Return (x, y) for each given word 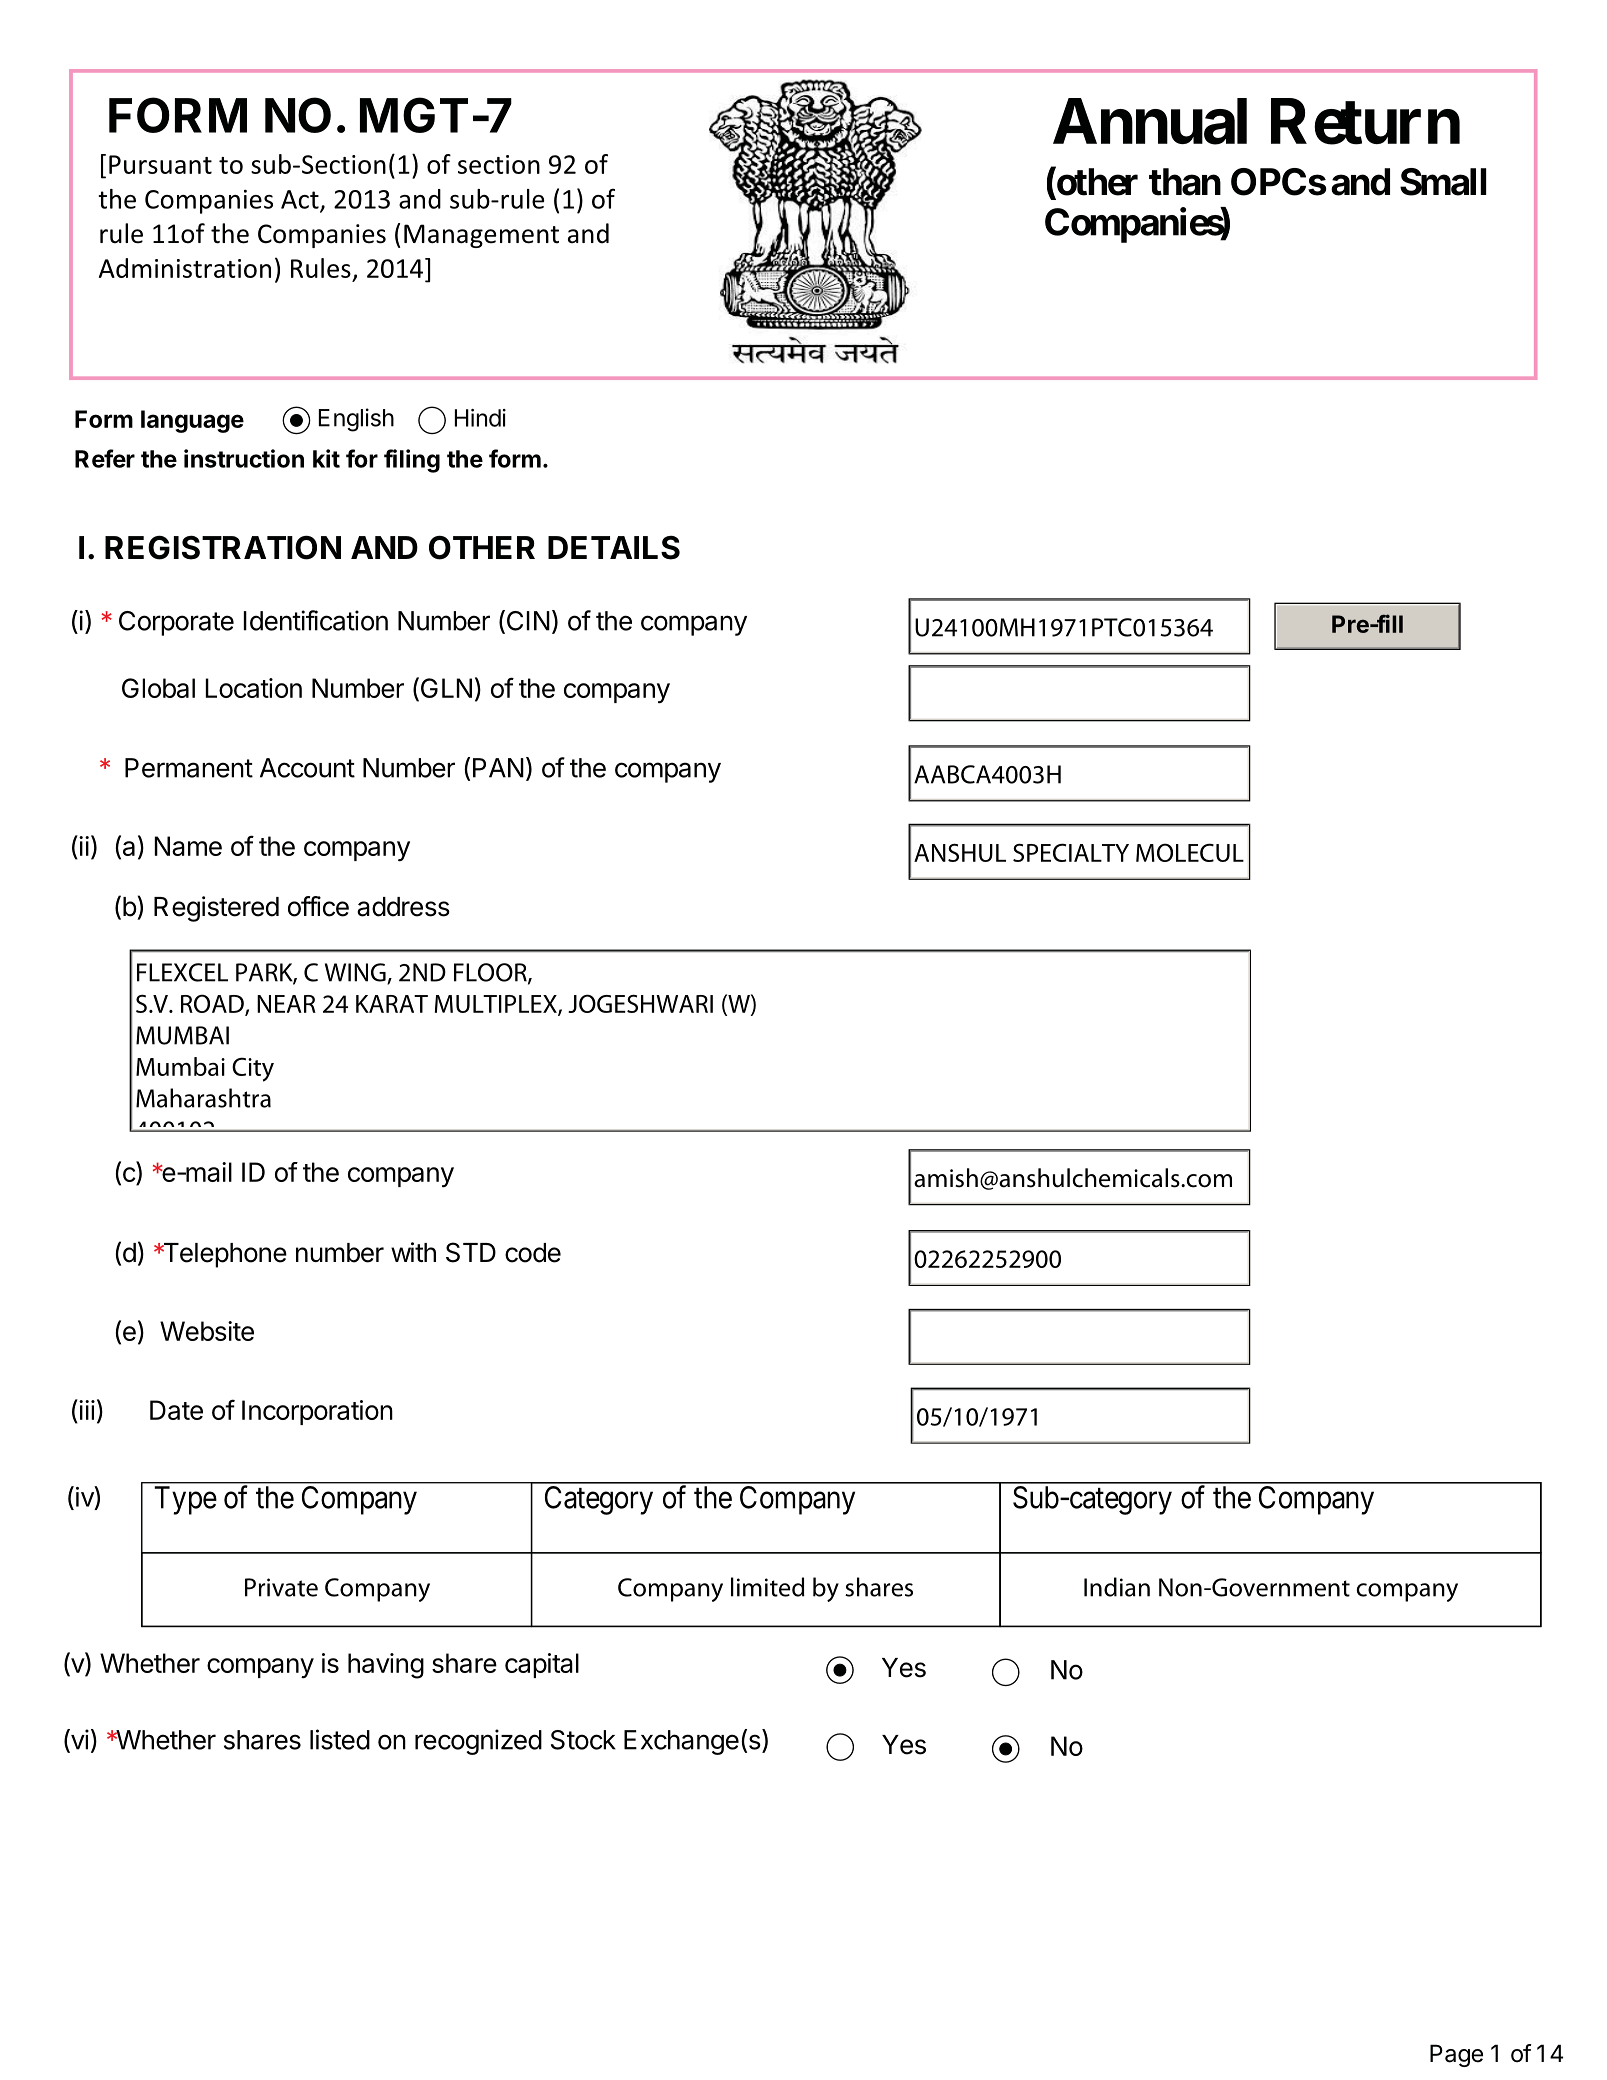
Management (481, 236)
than (1185, 182)
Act (301, 200)
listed (340, 1739)
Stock (583, 1740)
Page (1456, 2055)
